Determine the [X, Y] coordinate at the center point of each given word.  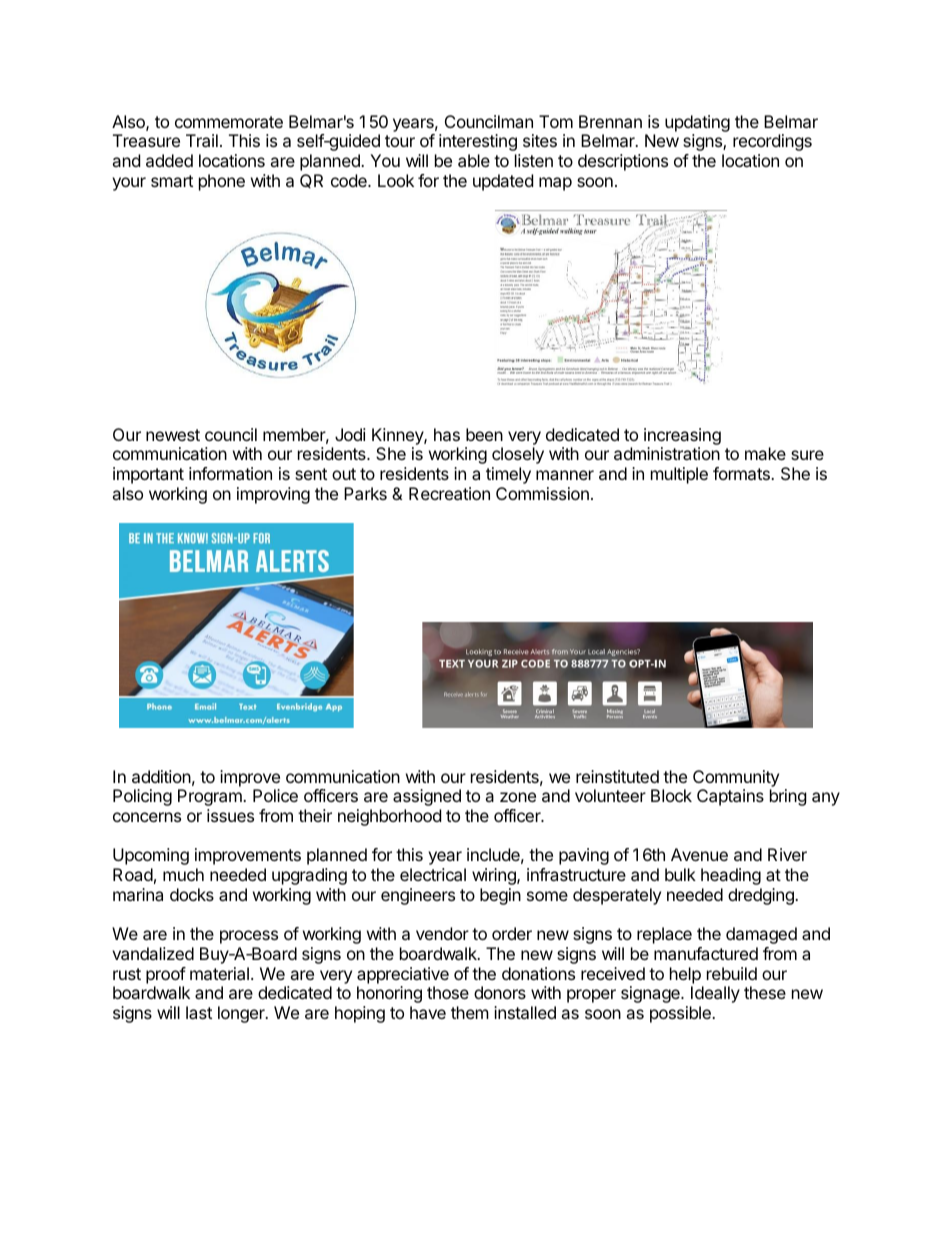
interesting [478, 142]
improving [273, 495]
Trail [202, 140]
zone [518, 797]
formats [742, 473]
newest [173, 435]
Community [736, 778]
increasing [682, 436]
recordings [772, 142]
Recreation [449, 493]
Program [211, 797]
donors [500, 992]
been [484, 434]
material [219, 973]
